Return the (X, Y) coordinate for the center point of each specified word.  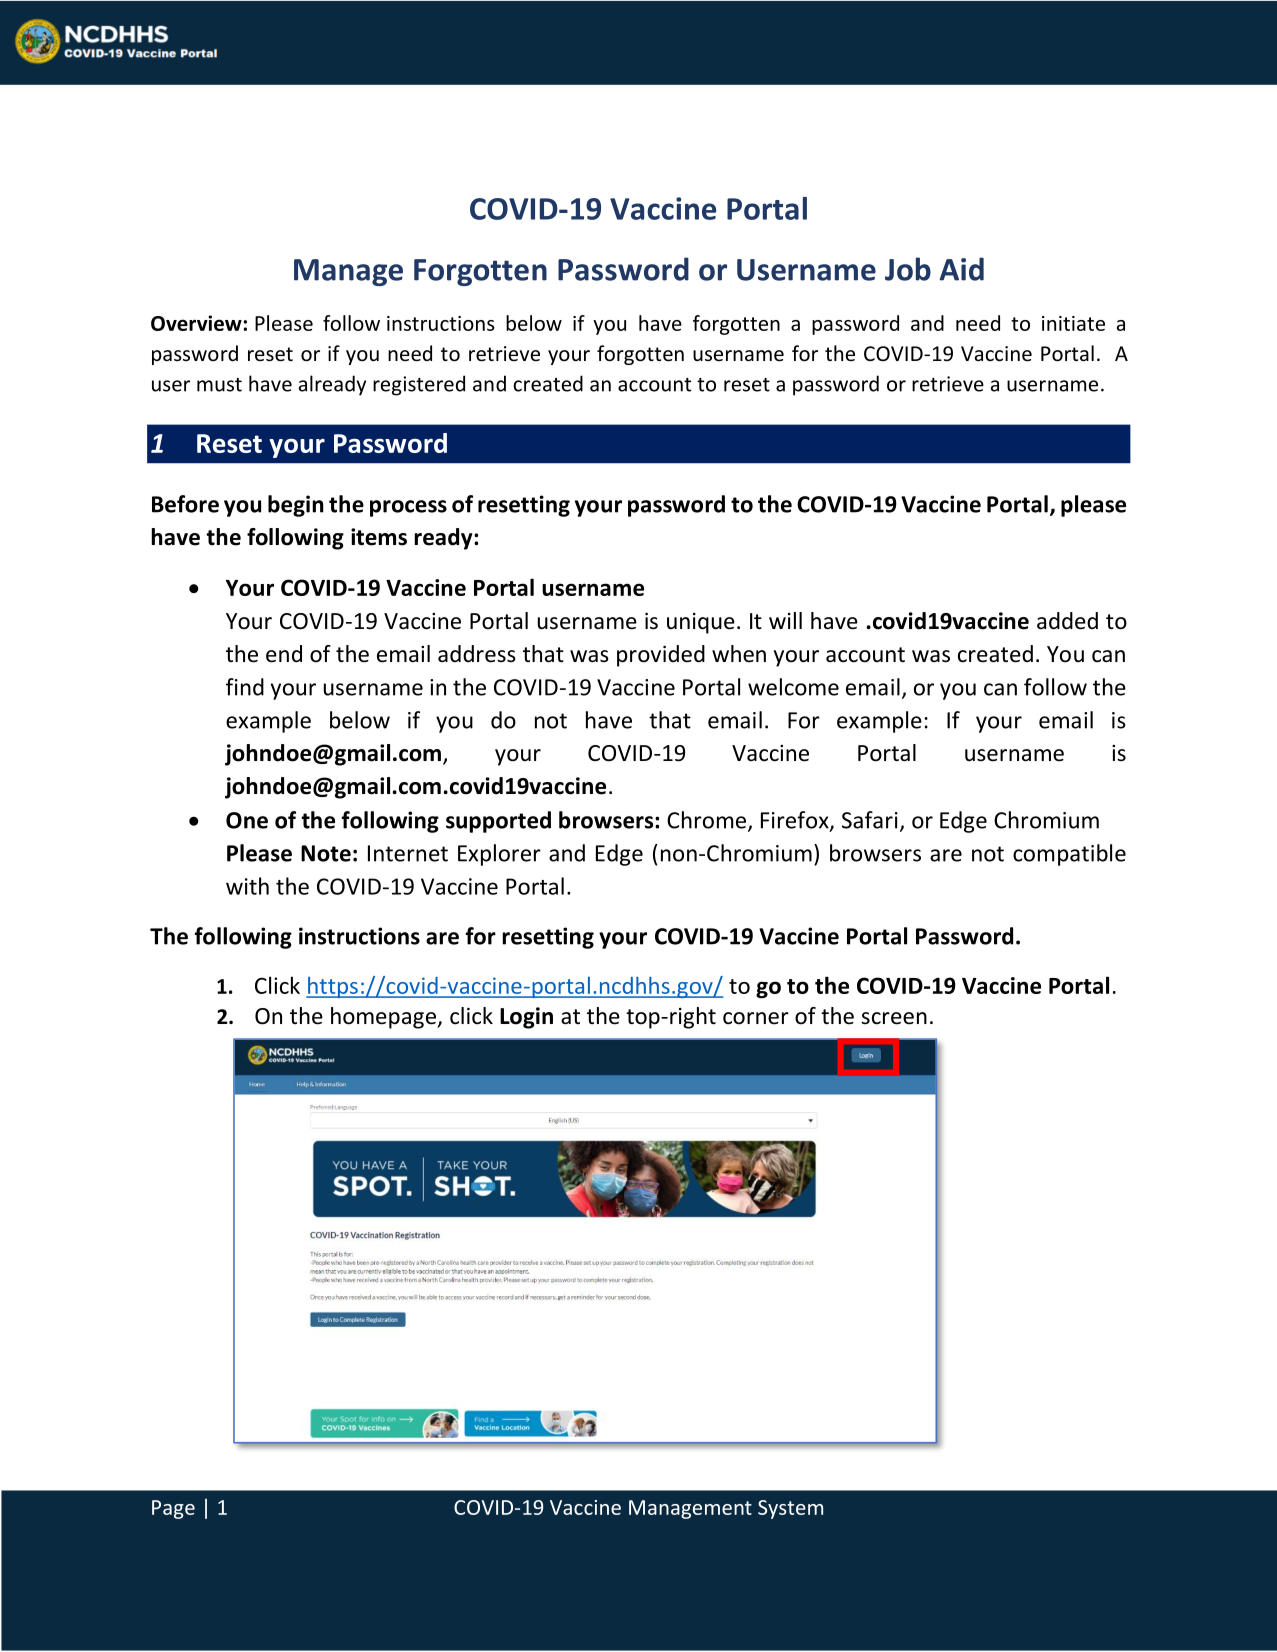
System (790, 1509)
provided (661, 656)
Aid (961, 269)
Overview (196, 323)
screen (894, 1018)
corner (756, 1018)
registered (419, 385)
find (245, 687)
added (1067, 621)
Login (526, 1018)
